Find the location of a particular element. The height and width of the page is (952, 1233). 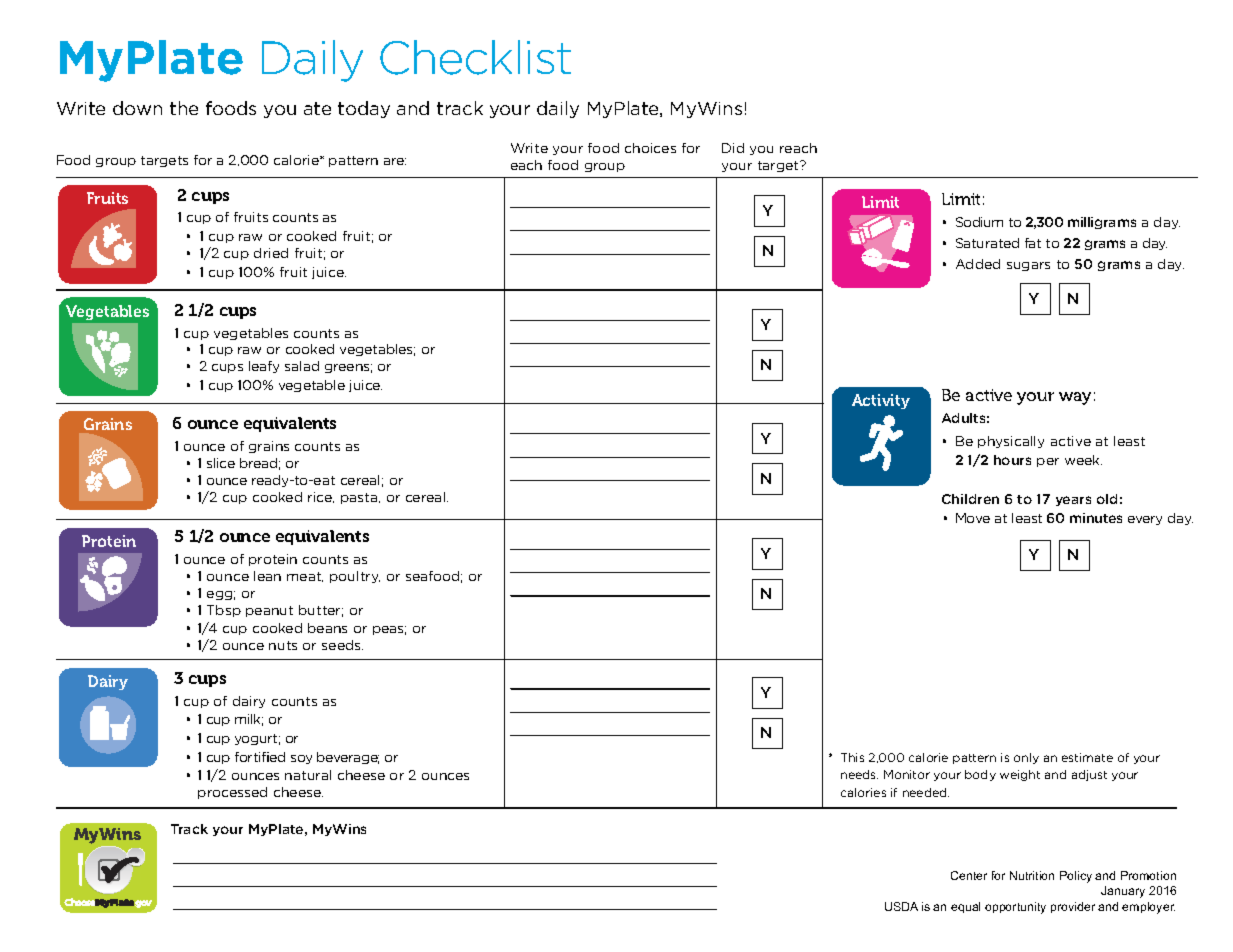

way is located at coordinates (1075, 398).
